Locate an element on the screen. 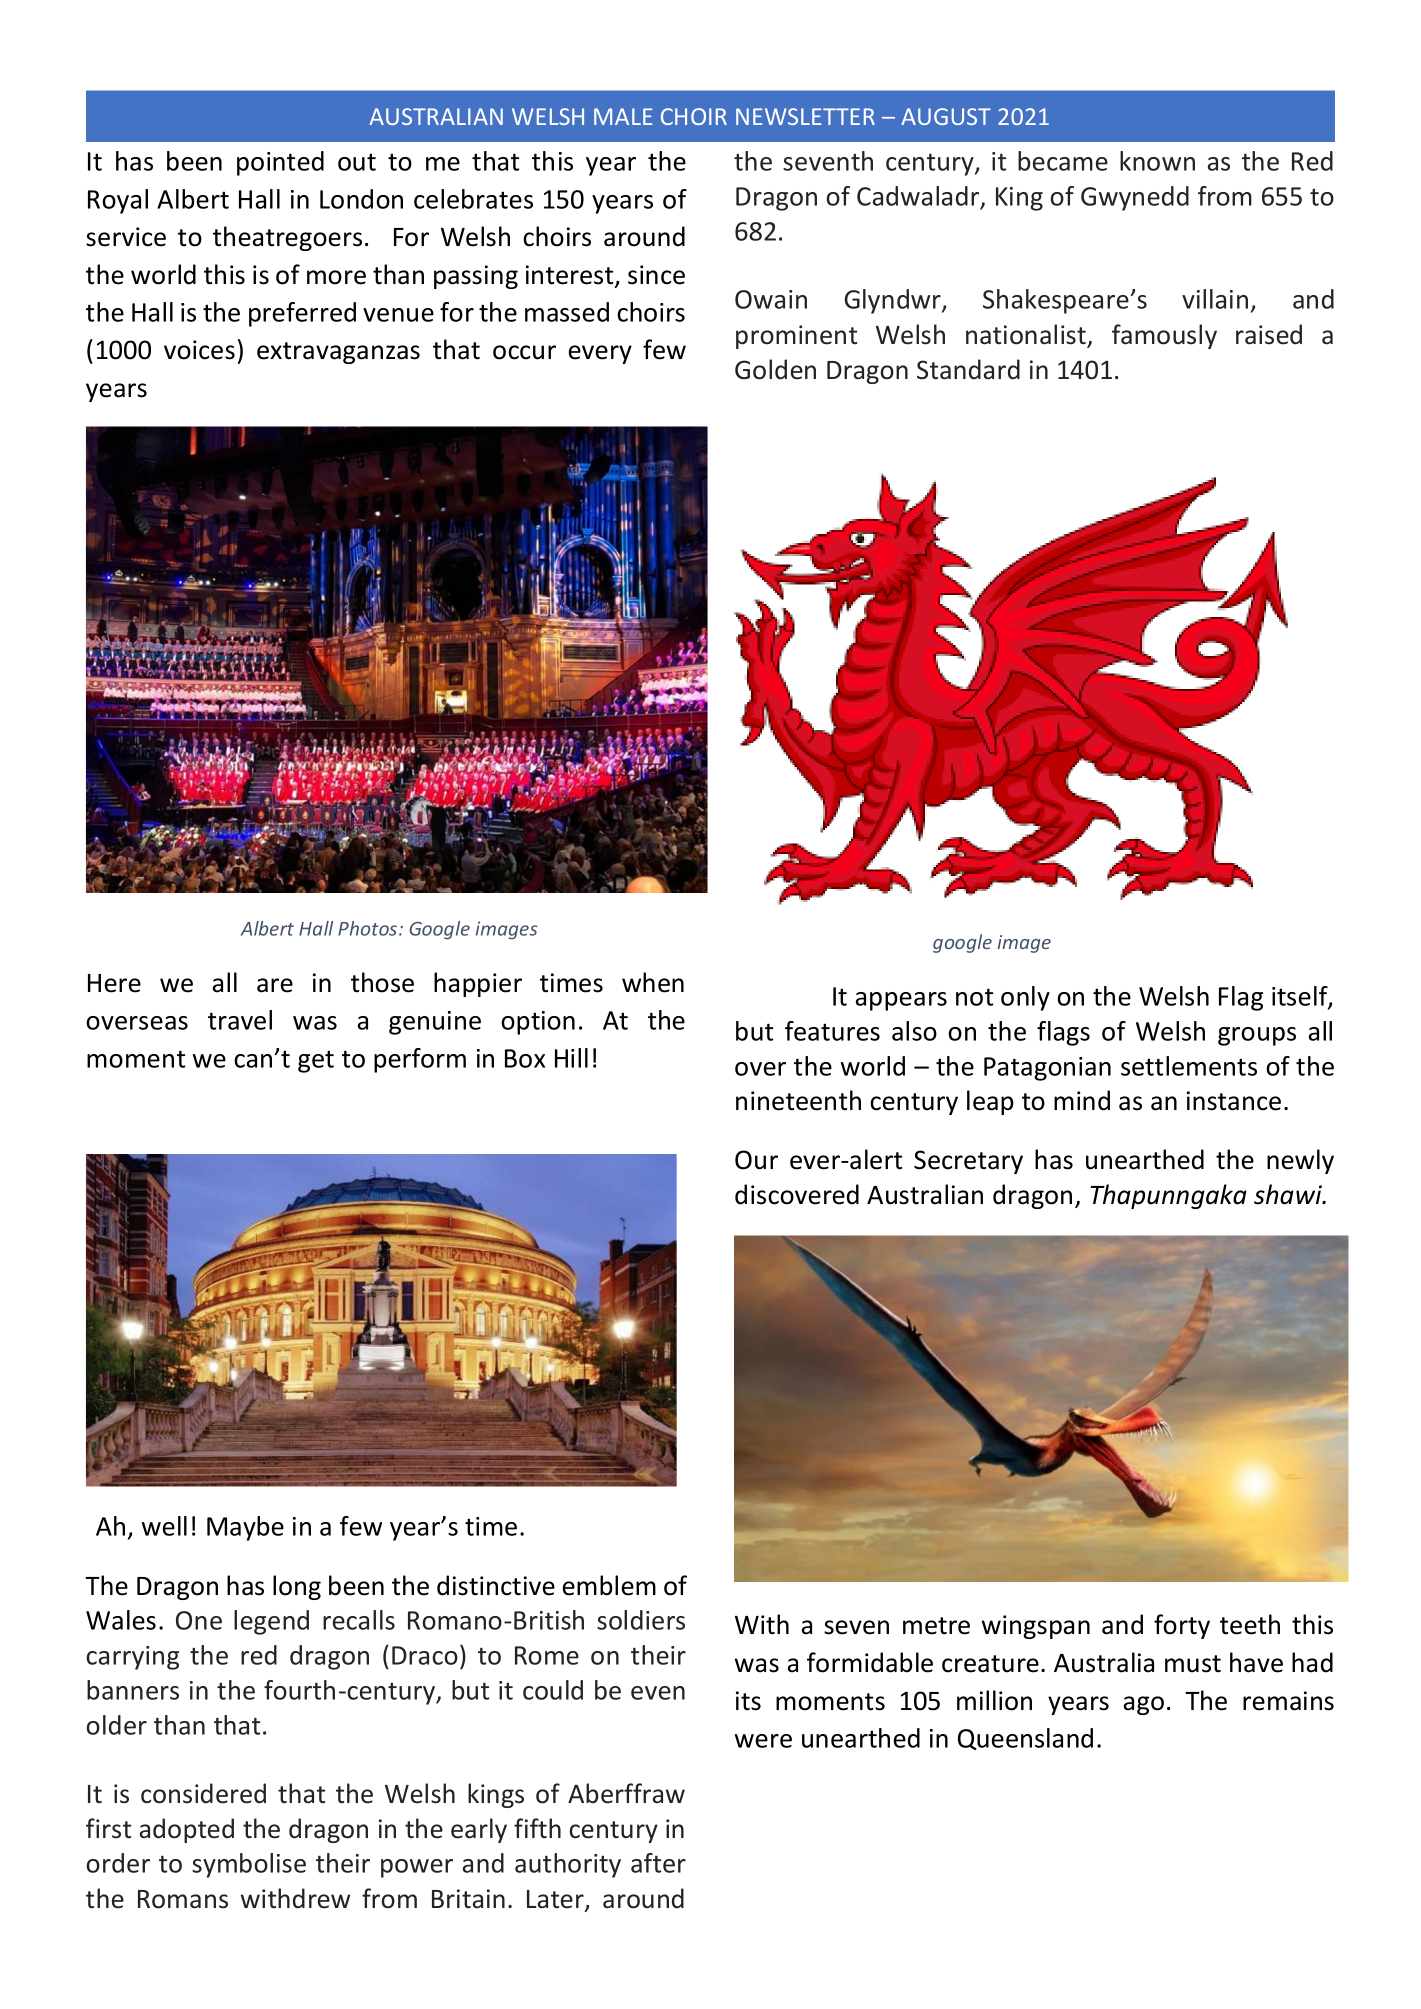 The image size is (1421, 2009). when is located at coordinates (653, 982).
